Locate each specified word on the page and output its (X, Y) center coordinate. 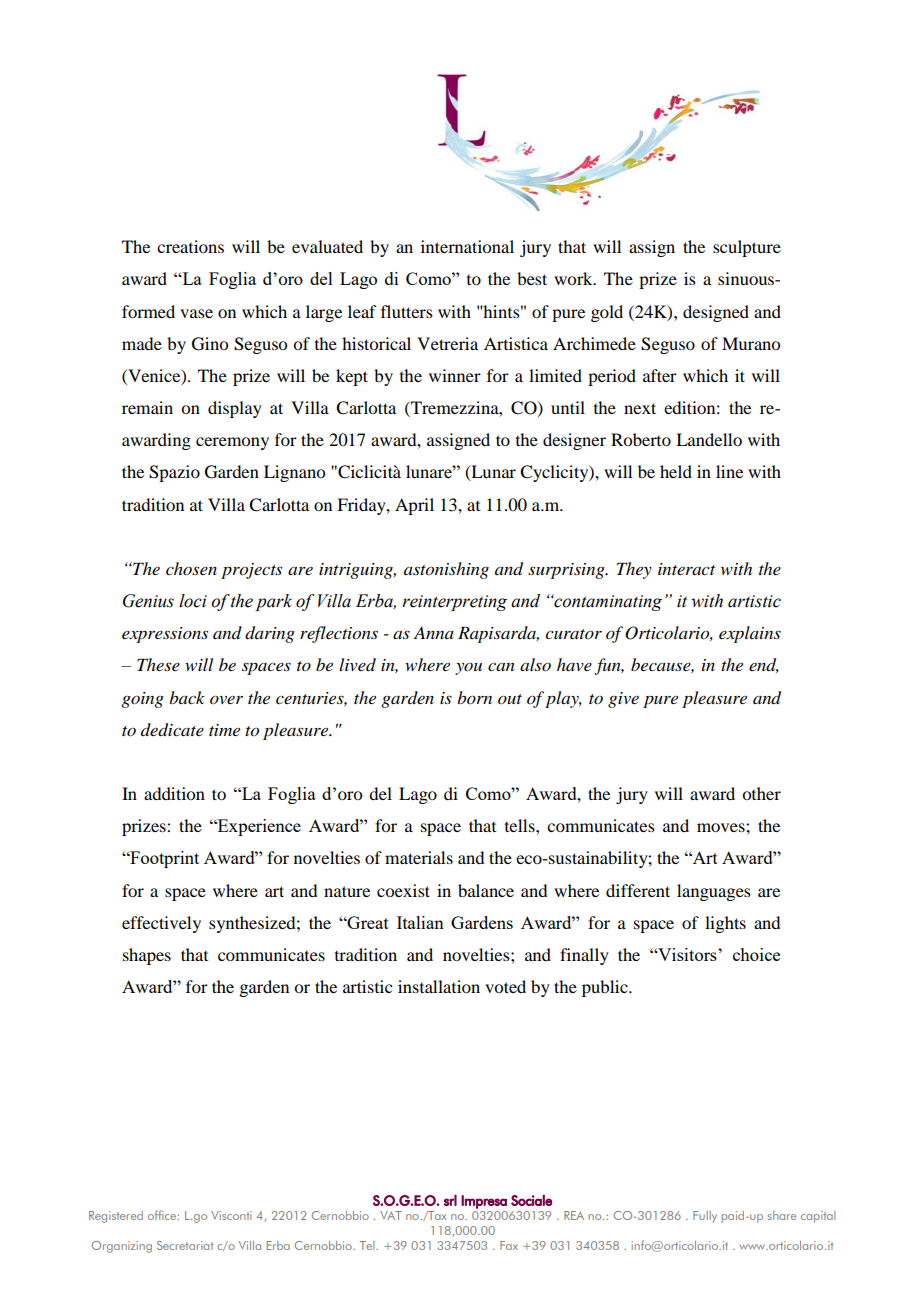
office (163, 1215)
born (474, 697)
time (224, 730)
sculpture (747, 248)
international (467, 246)
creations (190, 246)
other (761, 793)
